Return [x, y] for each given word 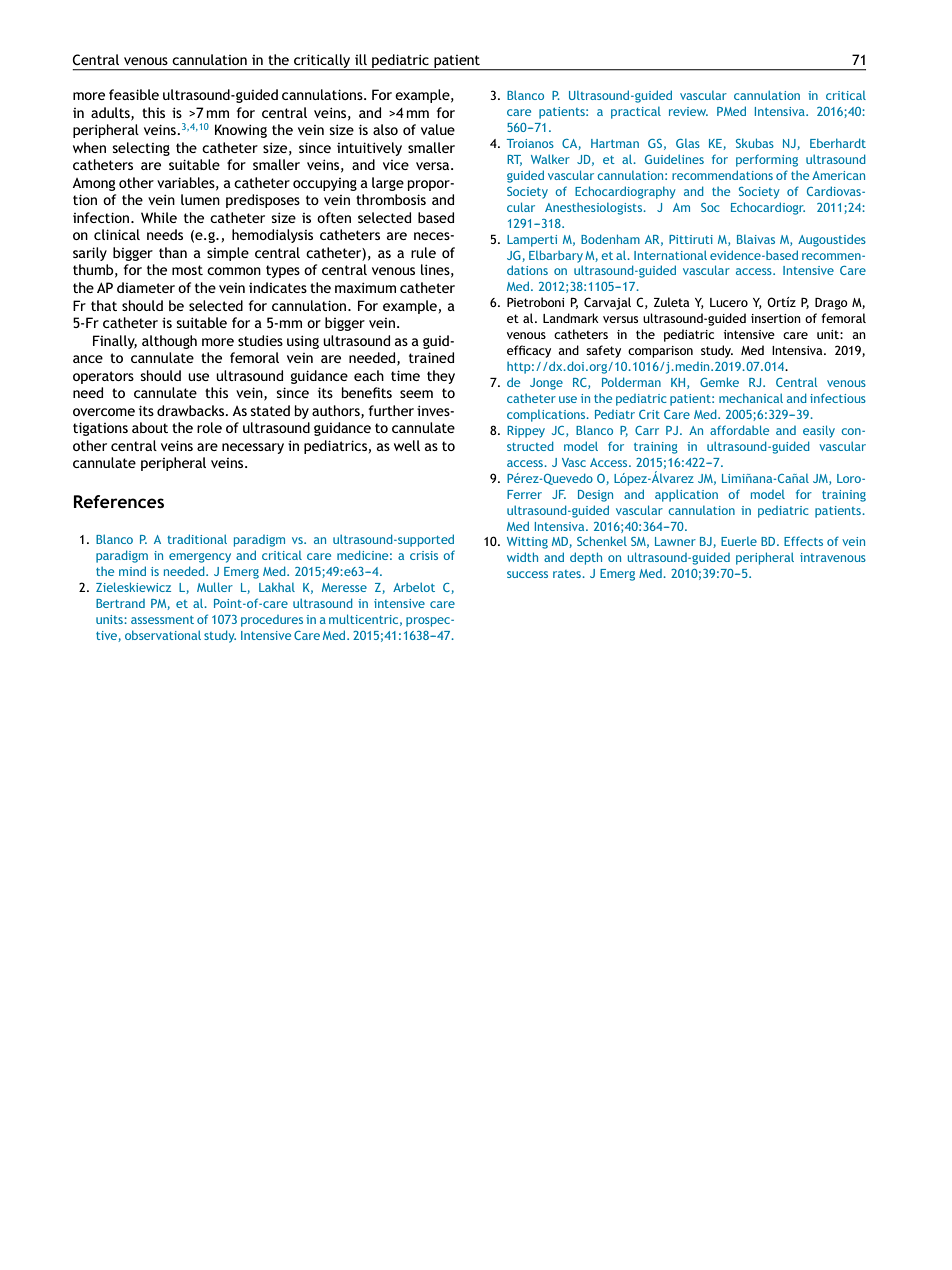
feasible [134, 94]
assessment [162, 620]
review [688, 111]
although [169, 342]
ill [361, 59]
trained [431, 357]
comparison [660, 352]
